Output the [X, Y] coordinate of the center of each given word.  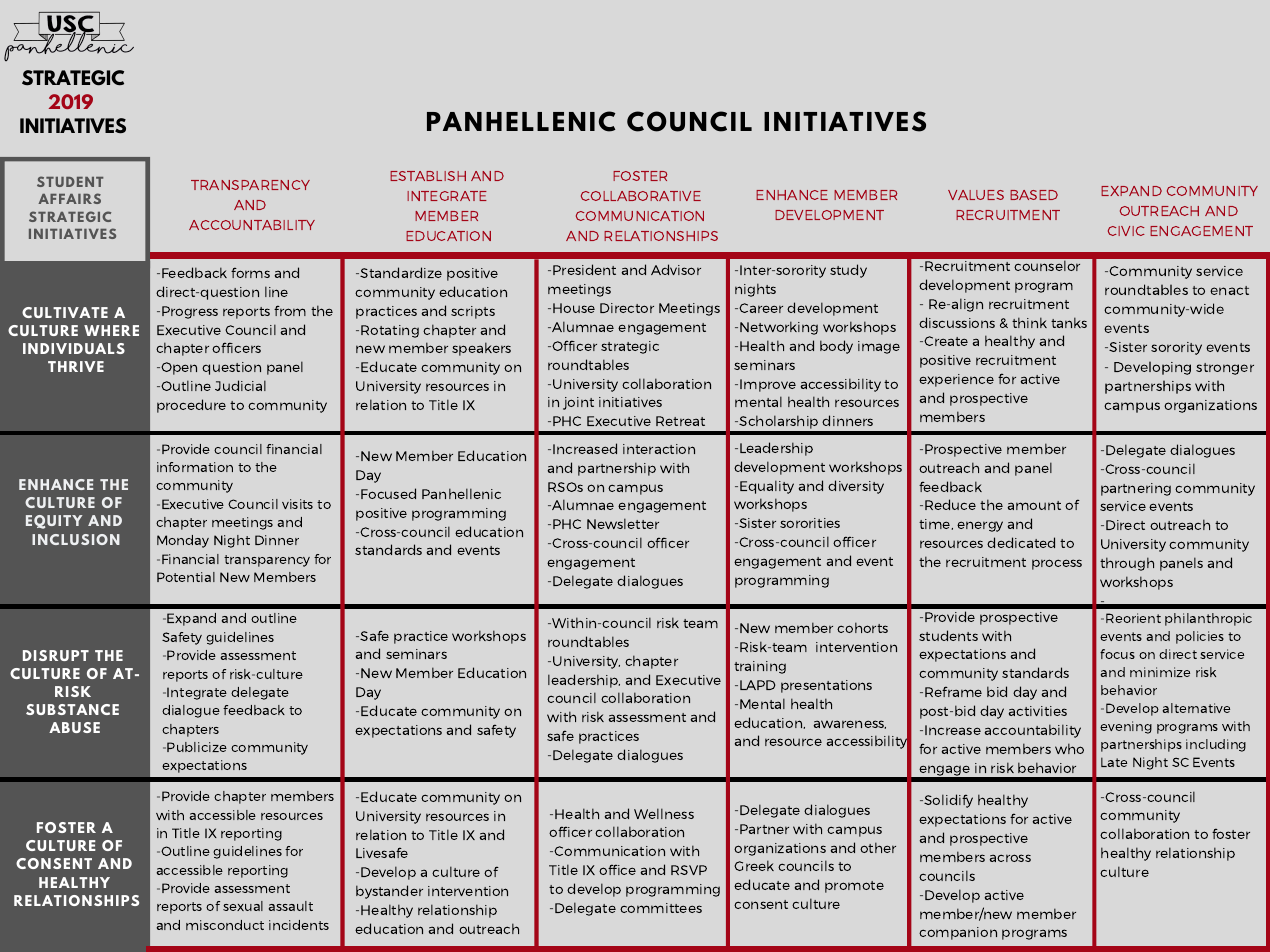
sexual [243, 906]
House [574, 308]
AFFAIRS [69, 198]
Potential [186, 577]
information [195, 467]
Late [1114, 762]
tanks [1069, 322]
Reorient [1133, 618]
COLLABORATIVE [641, 196]
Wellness [664, 813]
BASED [1034, 195]
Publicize [197, 747]
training [760, 667]
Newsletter [623, 523]
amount [1034, 505]
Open [178, 368]
